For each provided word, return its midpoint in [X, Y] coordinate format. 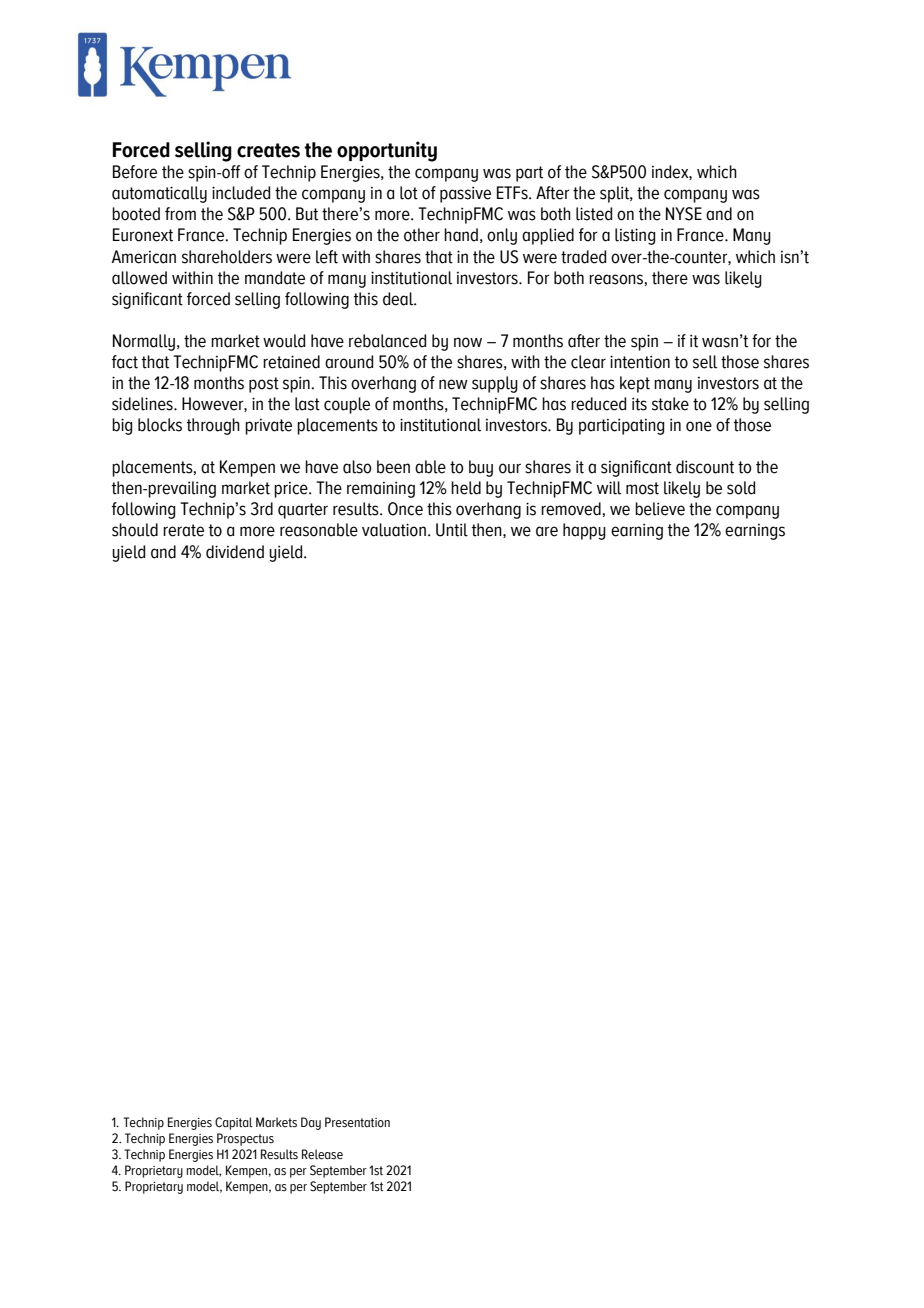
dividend [235, 552]
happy [584, 531]
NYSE [684, 214]
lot [409, 193]
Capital [234, 1123]
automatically [159, 194]
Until [452, 530]
